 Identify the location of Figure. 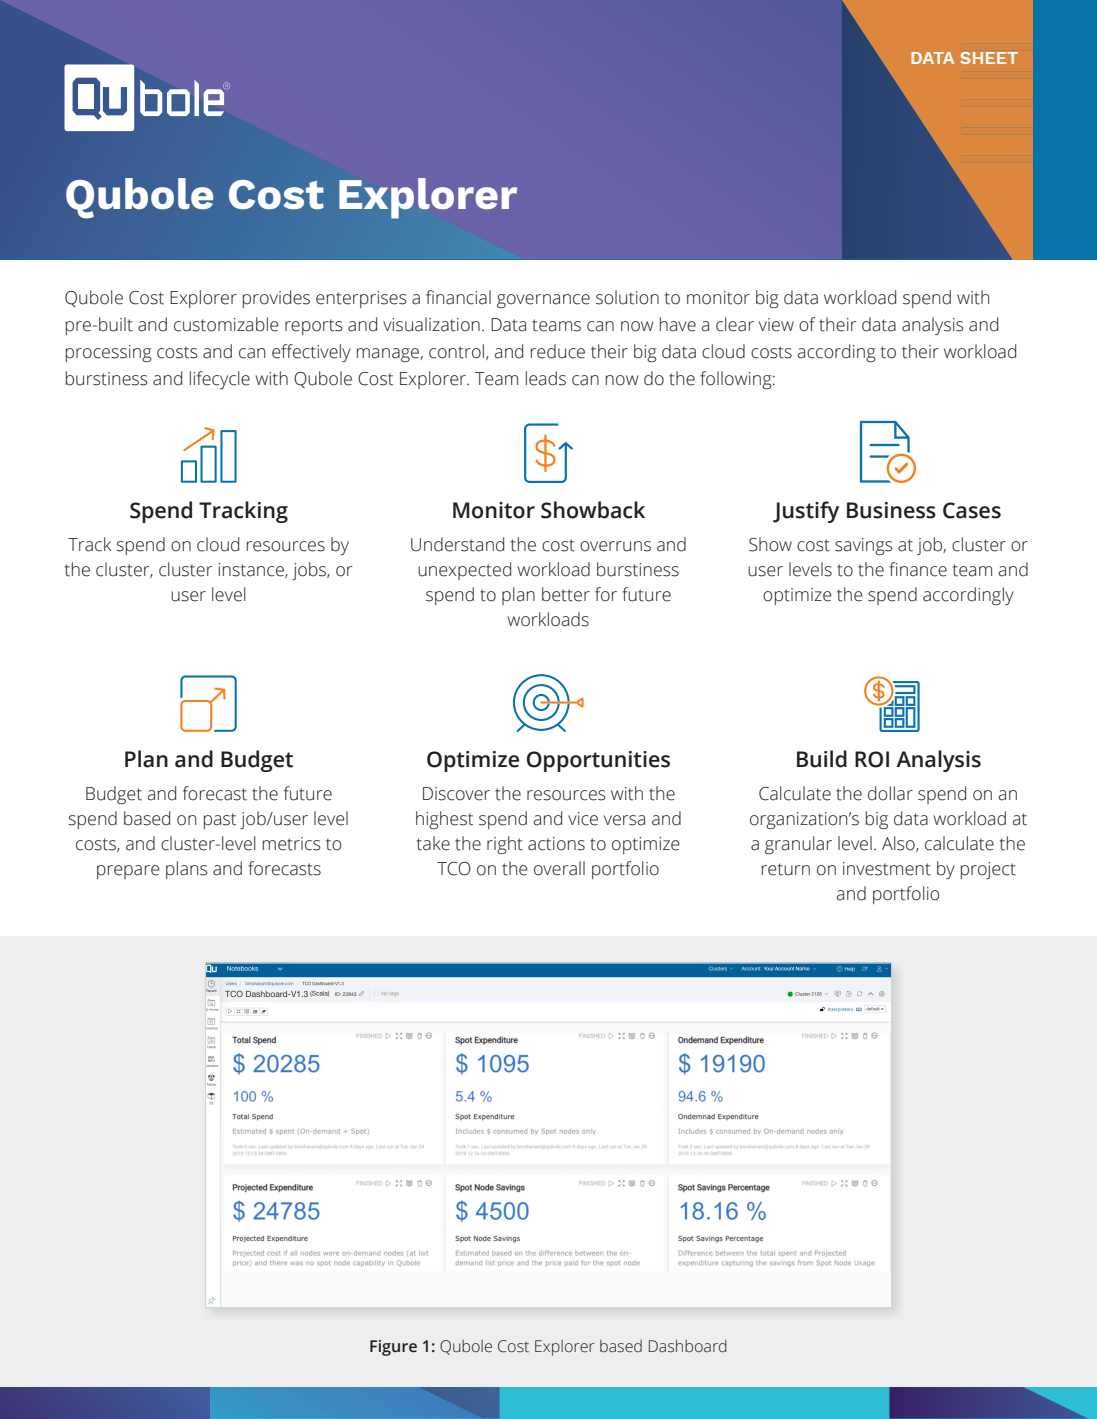
(393, 1348).
